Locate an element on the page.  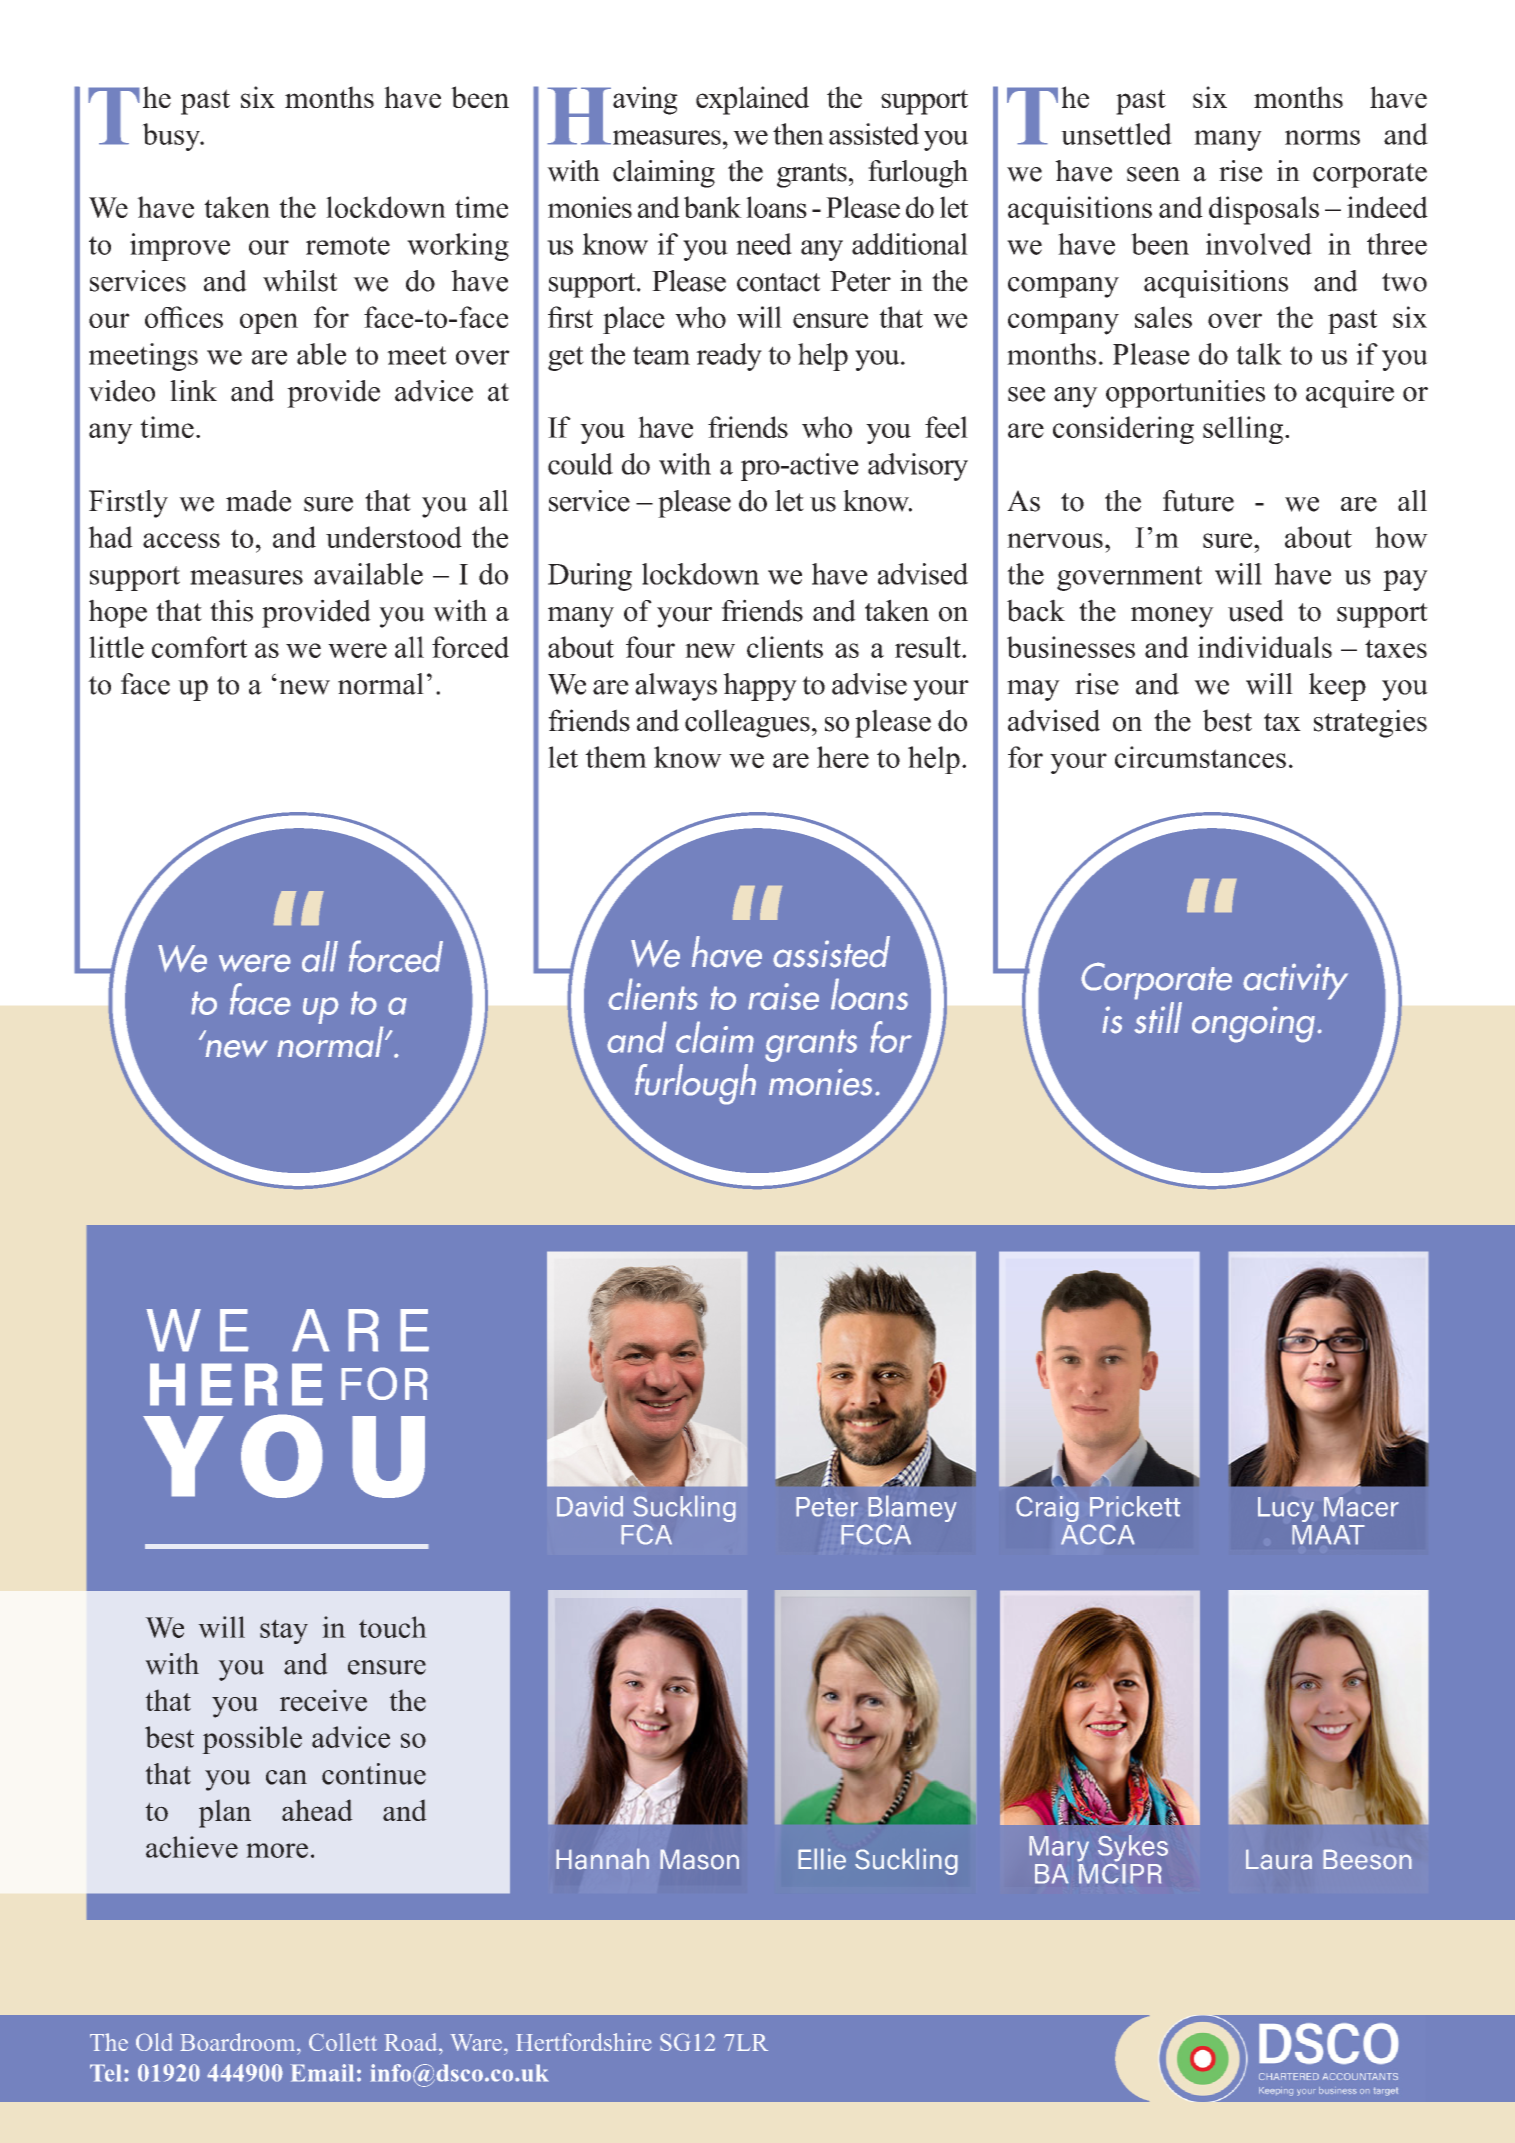
Boardroom is located at coordinates (239, 2042).
